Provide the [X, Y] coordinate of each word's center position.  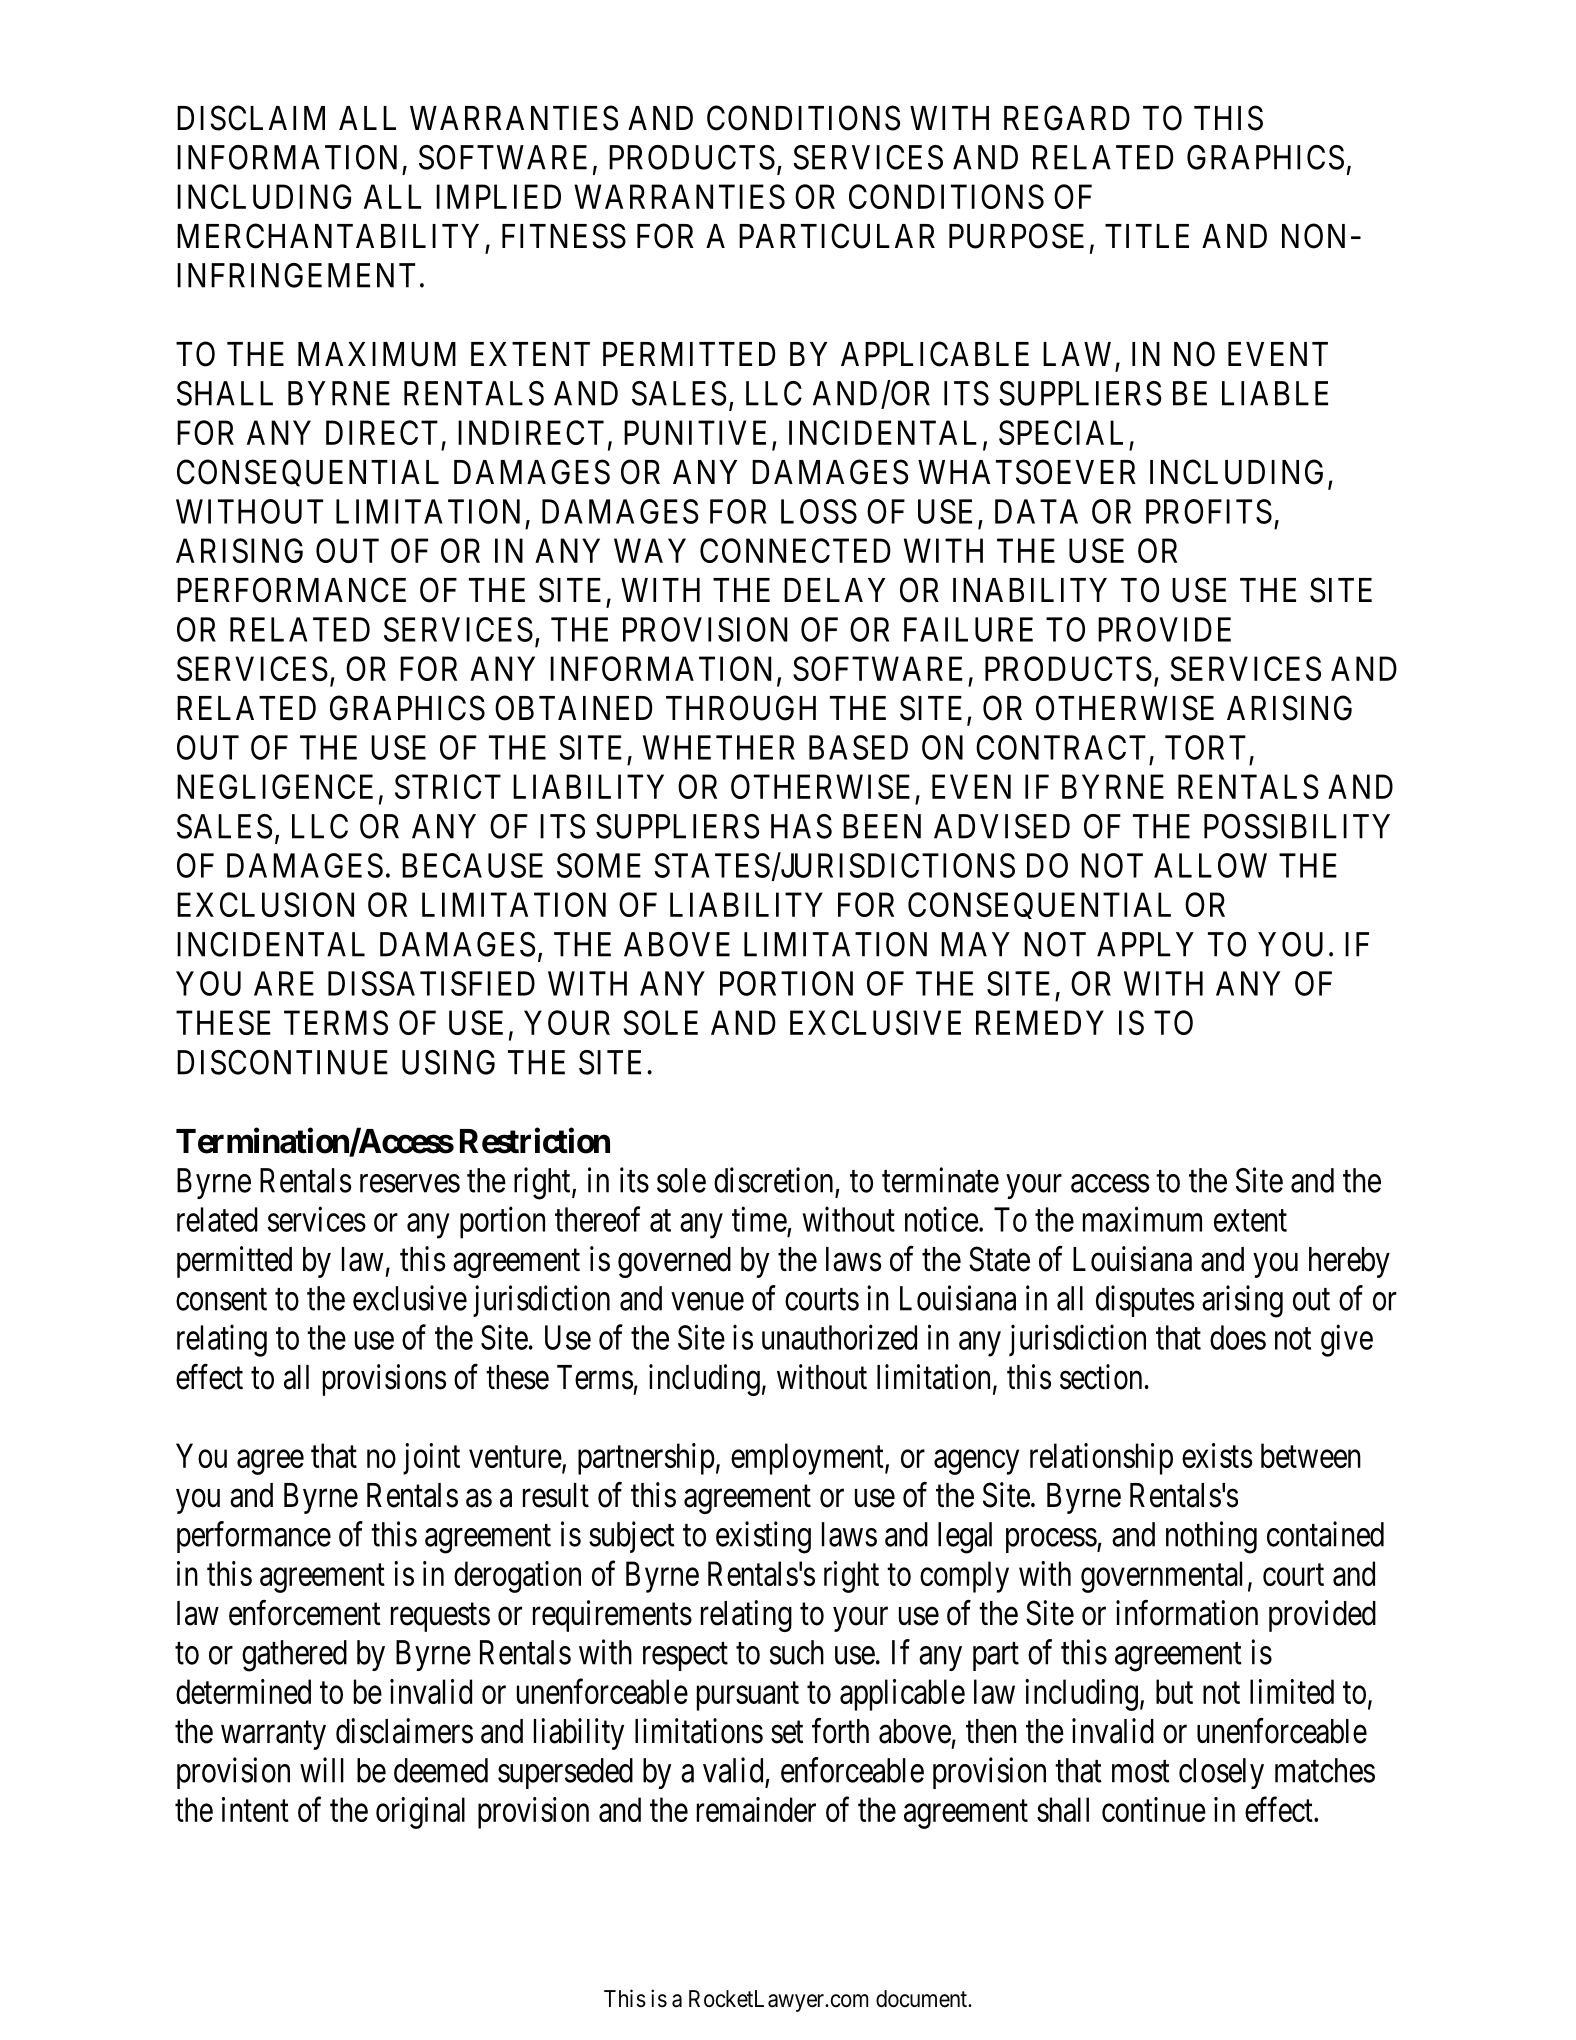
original [420, 1813]
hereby [1349, 1262]
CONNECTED [795, 550]
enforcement [305, 1613]
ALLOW [1210, 865]
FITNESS [564, 236]
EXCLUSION [265, 904]
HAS [801, 826]
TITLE [1147, 236]
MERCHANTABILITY [328, 236]
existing [763, 1537]
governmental [1161, 1577]
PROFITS [1209, 511]
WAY [650, 550]
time [759, 1219]
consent [221, 1300]
